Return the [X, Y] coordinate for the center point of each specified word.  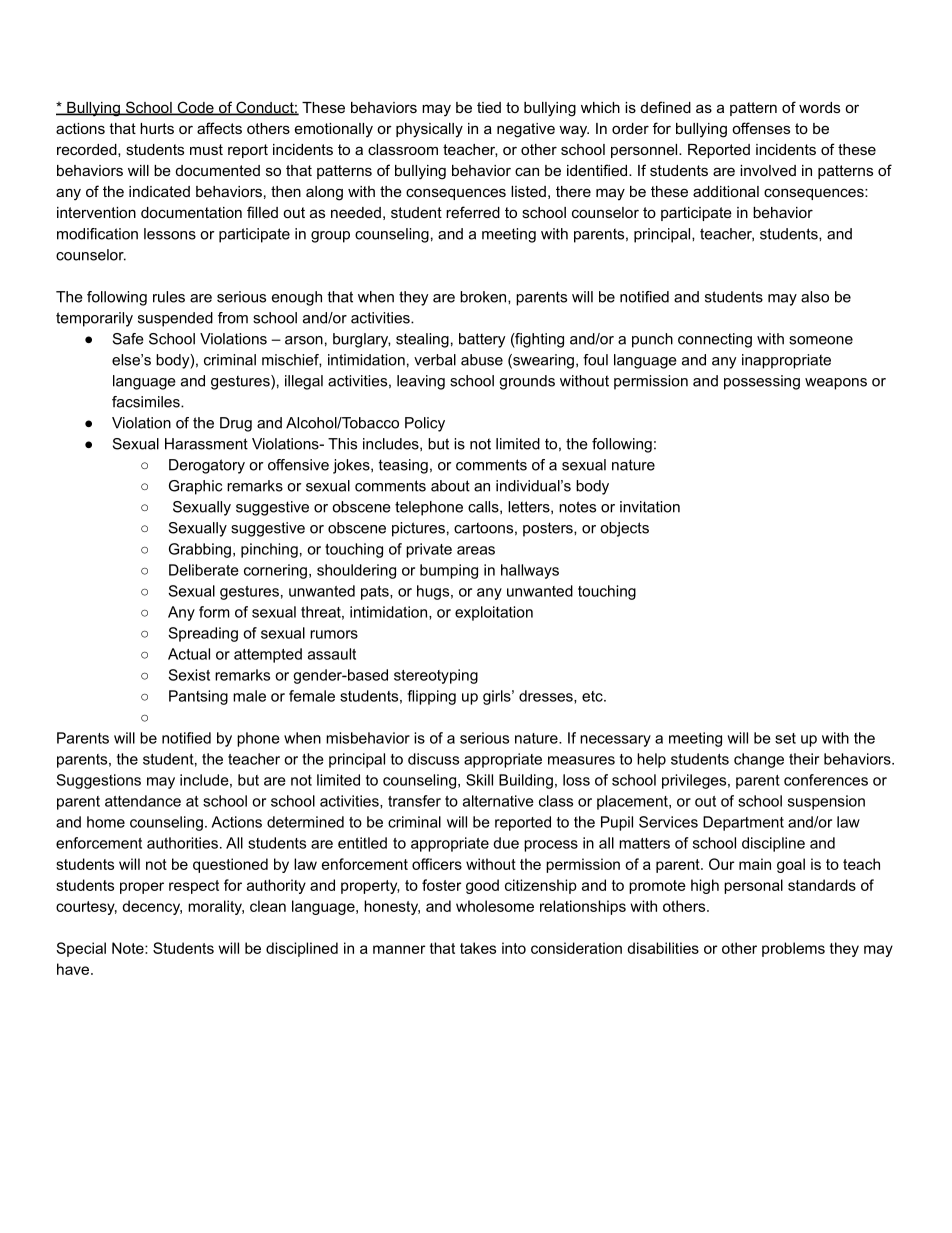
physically [429, 130]
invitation [650, 507]
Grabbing [200, 550]
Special [81, 949]
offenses [761, 128]
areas [476, 550]
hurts [157, 128]
